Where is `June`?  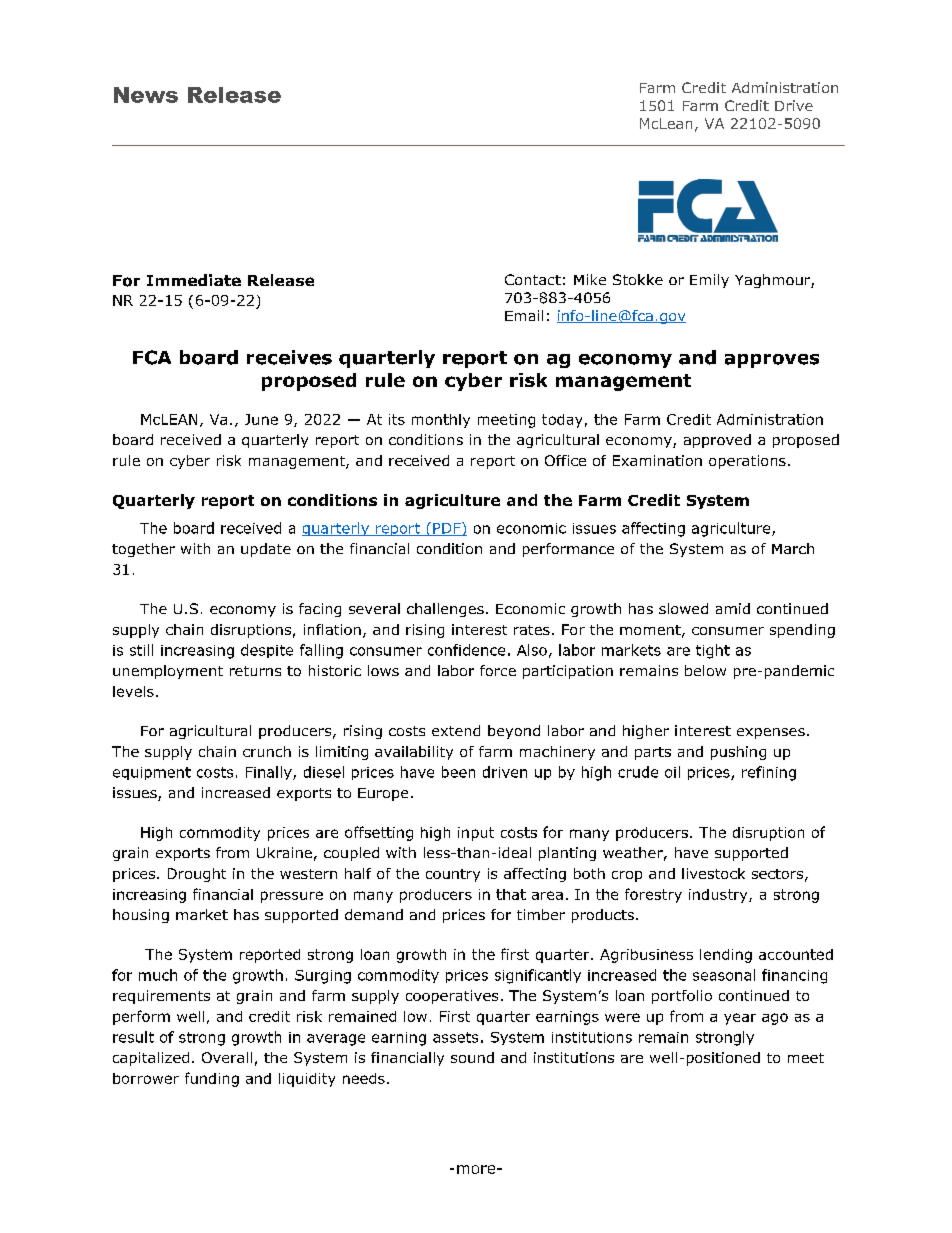
June is located at coordinates (261, 419).
